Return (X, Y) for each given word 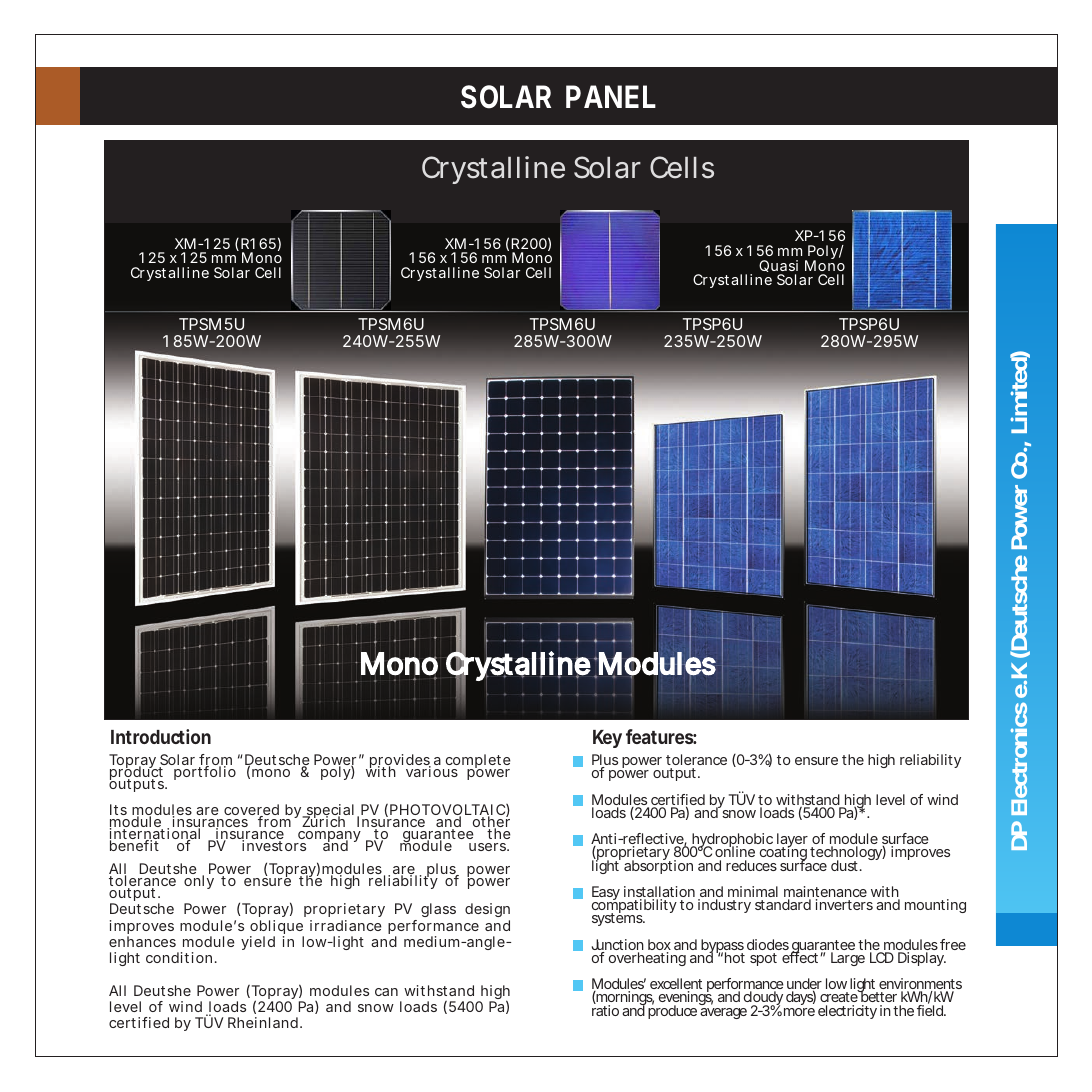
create (839, 998)
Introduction (161, 736)
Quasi (778, 268)
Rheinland (263, 1022)
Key (607, 739)
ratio (605, 1010)
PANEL (611, 96)
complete (477, 763)
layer (793, 842)
